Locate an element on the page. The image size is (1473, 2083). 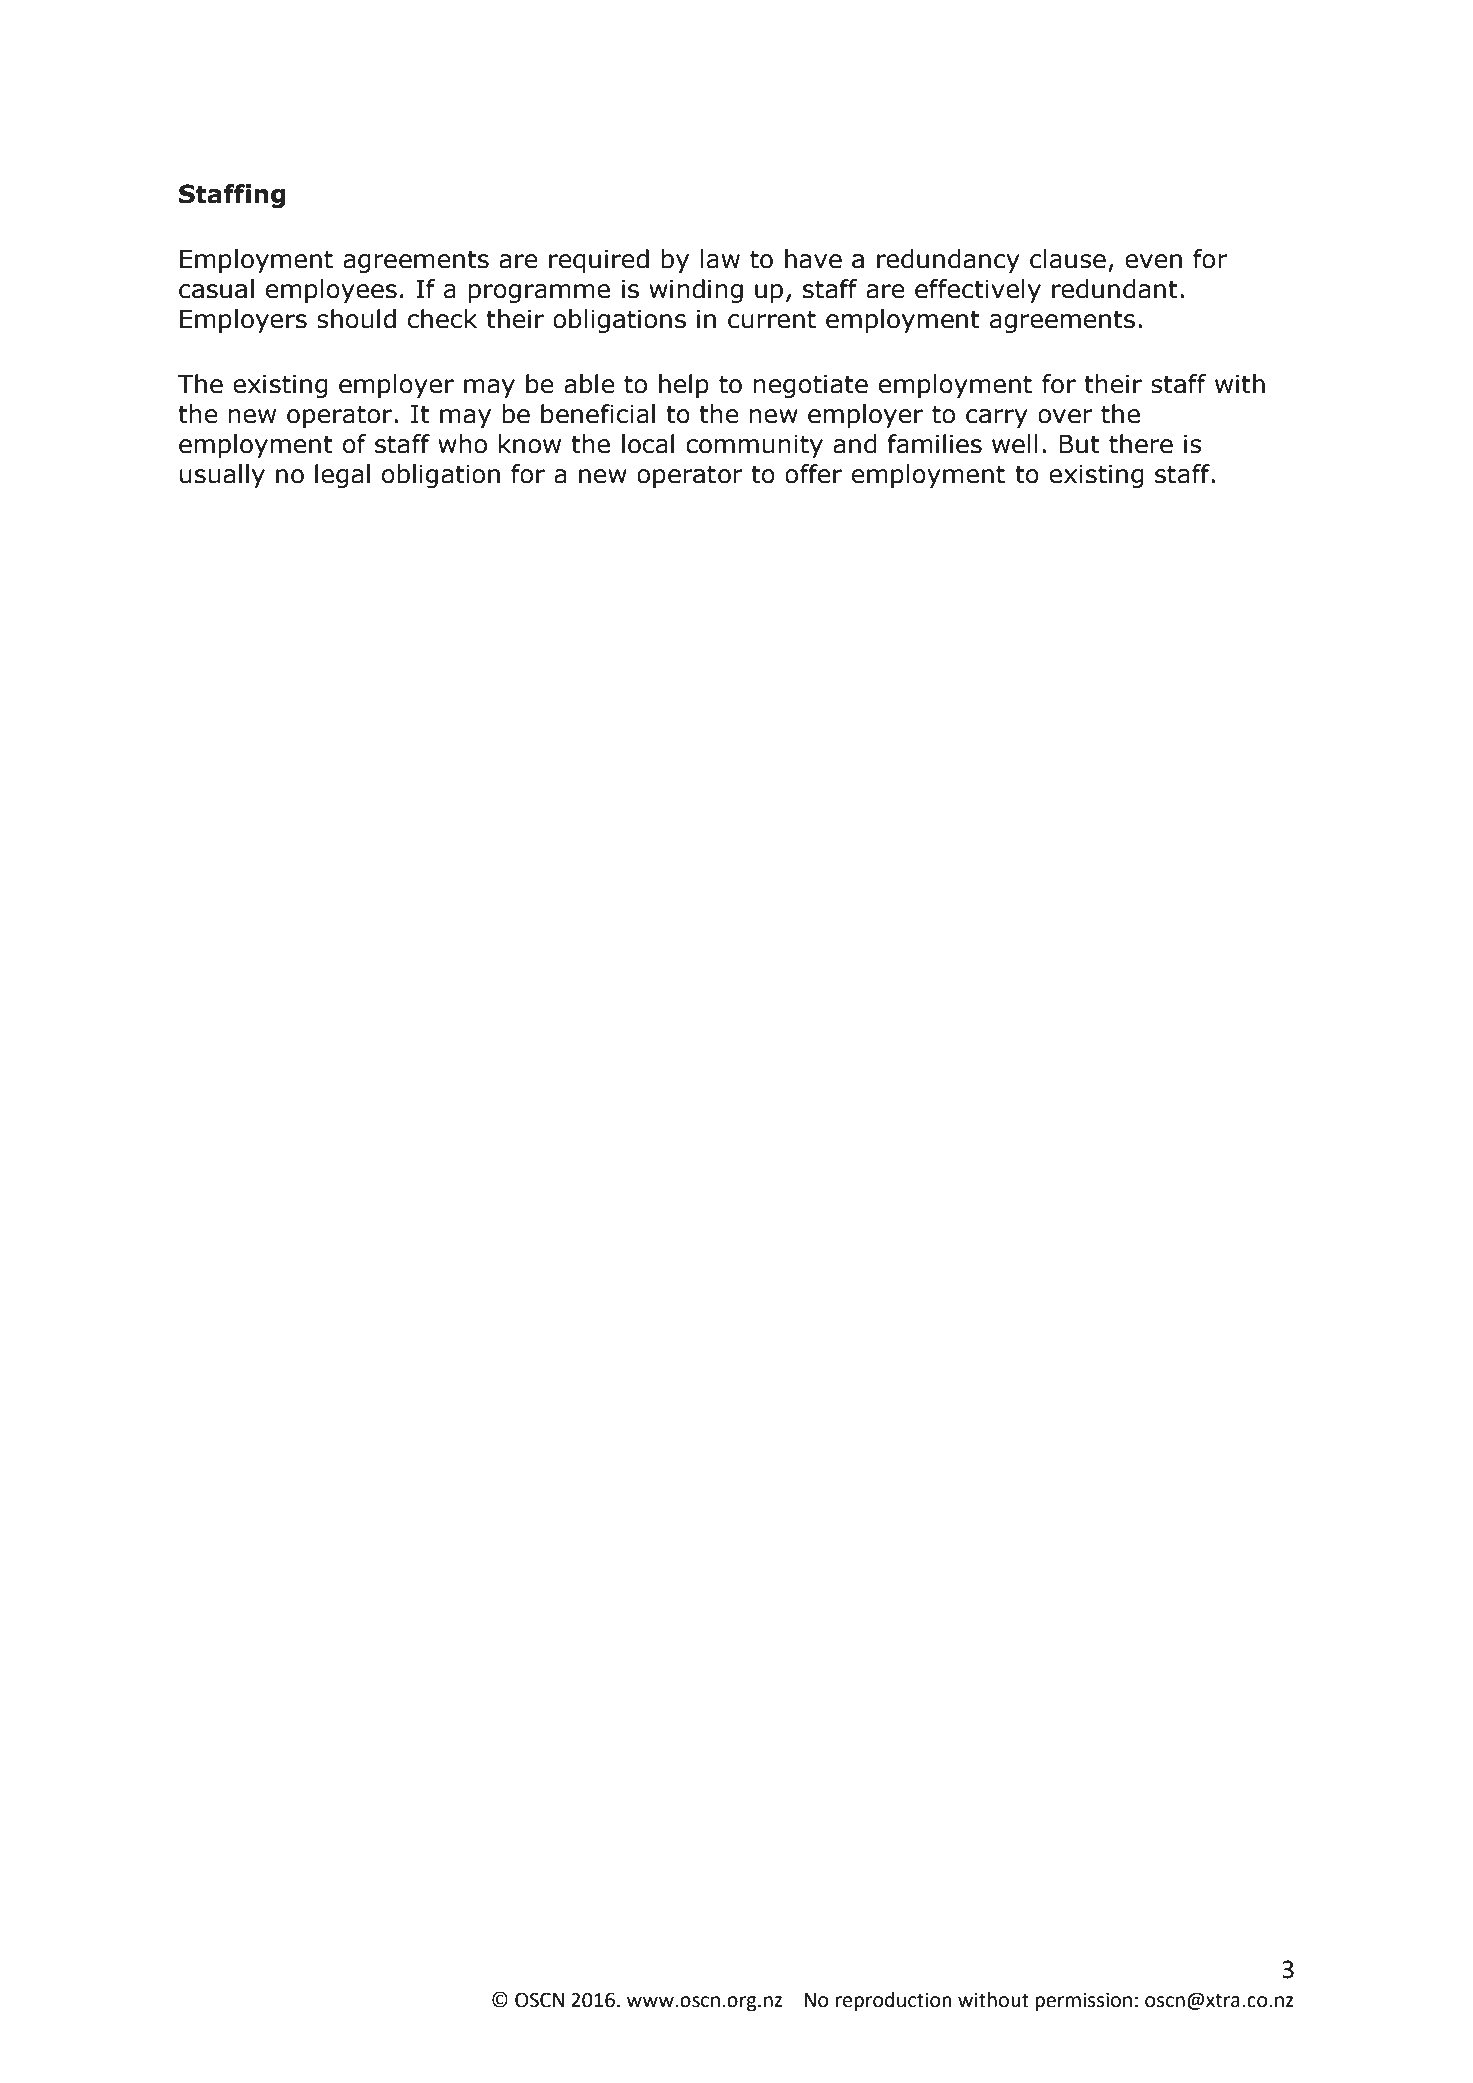
community is located at coordinates (754, 446).
